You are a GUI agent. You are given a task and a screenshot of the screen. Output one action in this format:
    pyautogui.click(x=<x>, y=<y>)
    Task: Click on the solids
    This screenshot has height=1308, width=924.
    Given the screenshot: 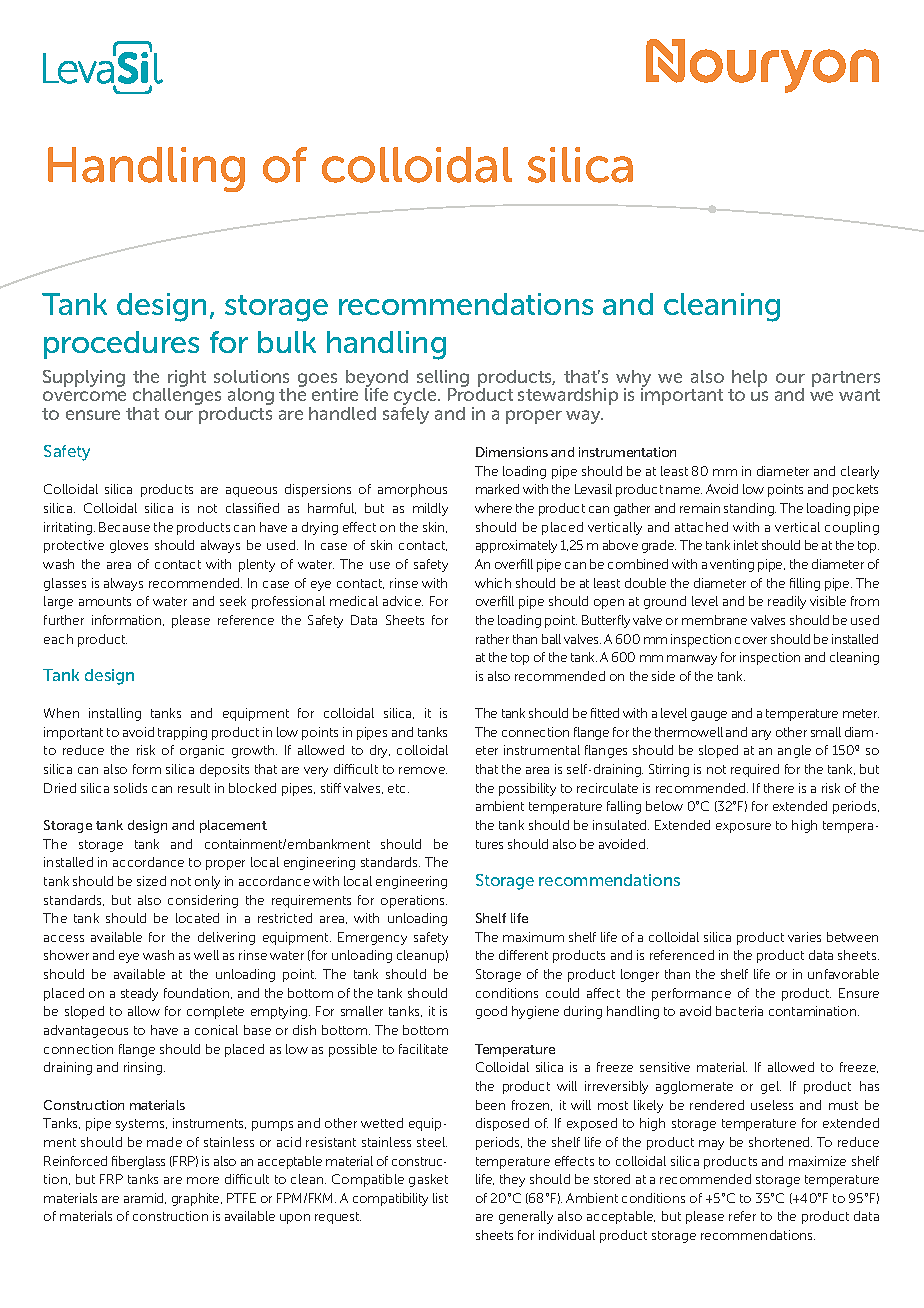 What is the action you would take?
    pyautogui.click(x=130, y=788)
